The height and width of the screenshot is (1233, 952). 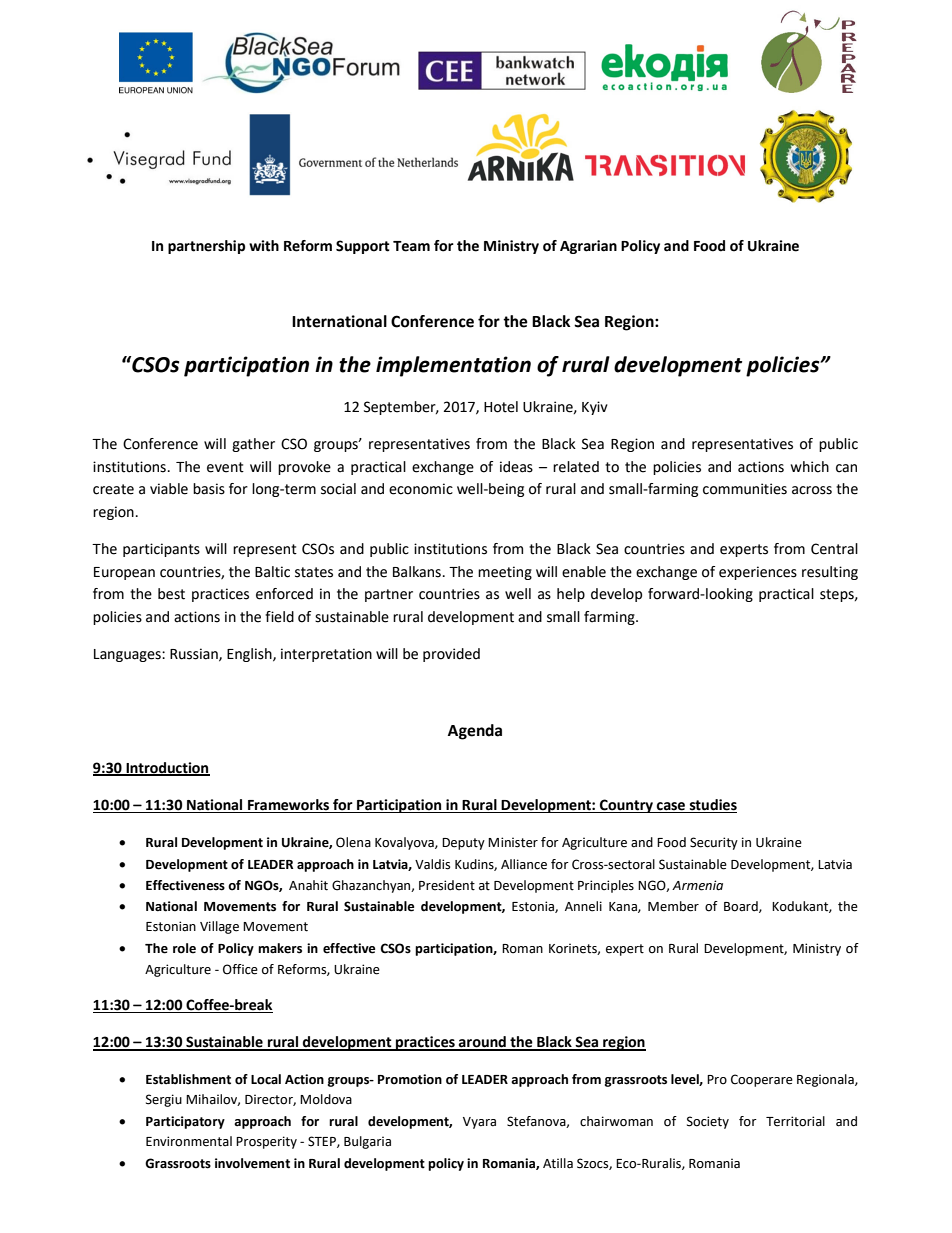 What do you see at coordinates (475, 732) in the screenshot?
I see `Agenda` at bounding box center [475, 732].
